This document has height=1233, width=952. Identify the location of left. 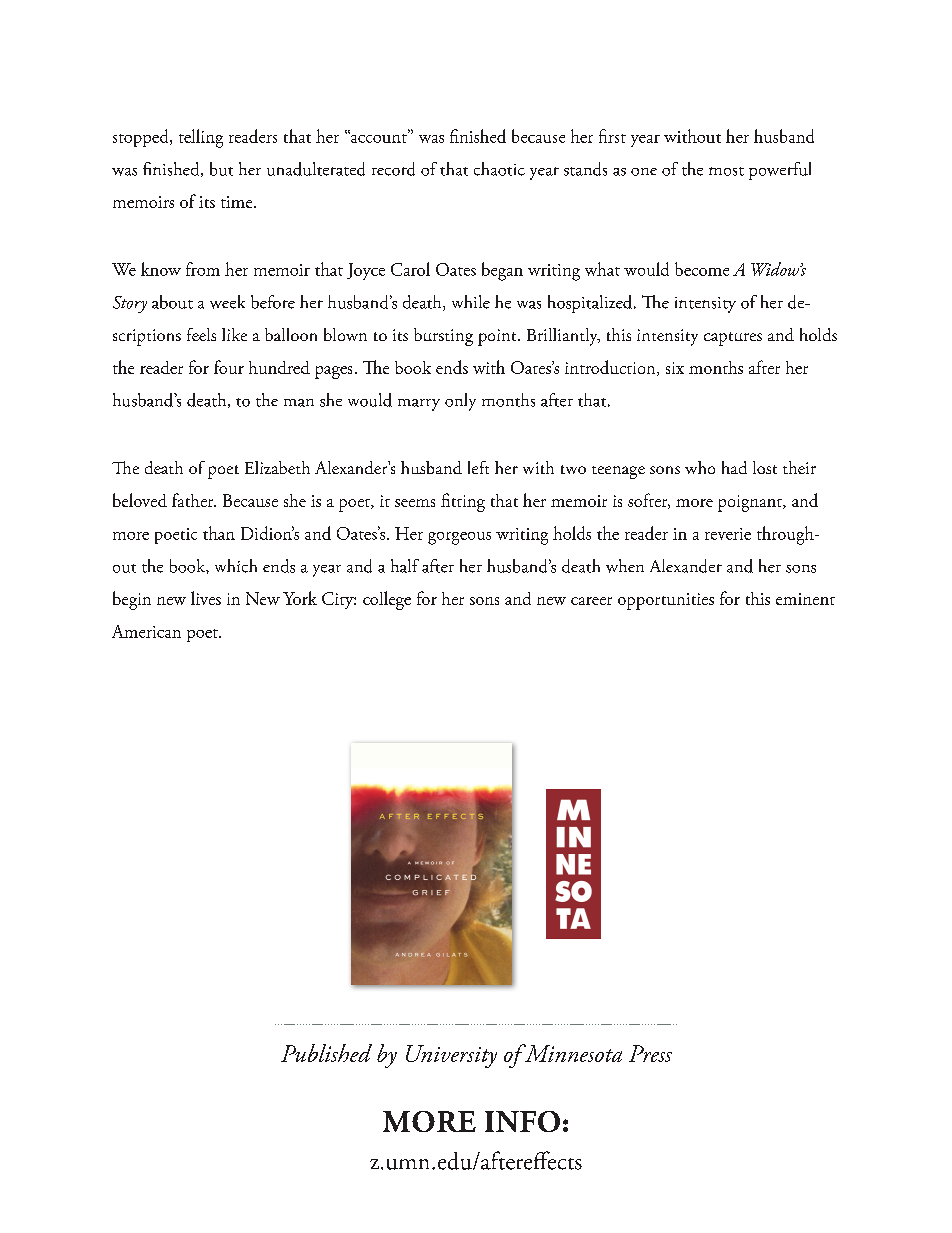
(478, 467).
